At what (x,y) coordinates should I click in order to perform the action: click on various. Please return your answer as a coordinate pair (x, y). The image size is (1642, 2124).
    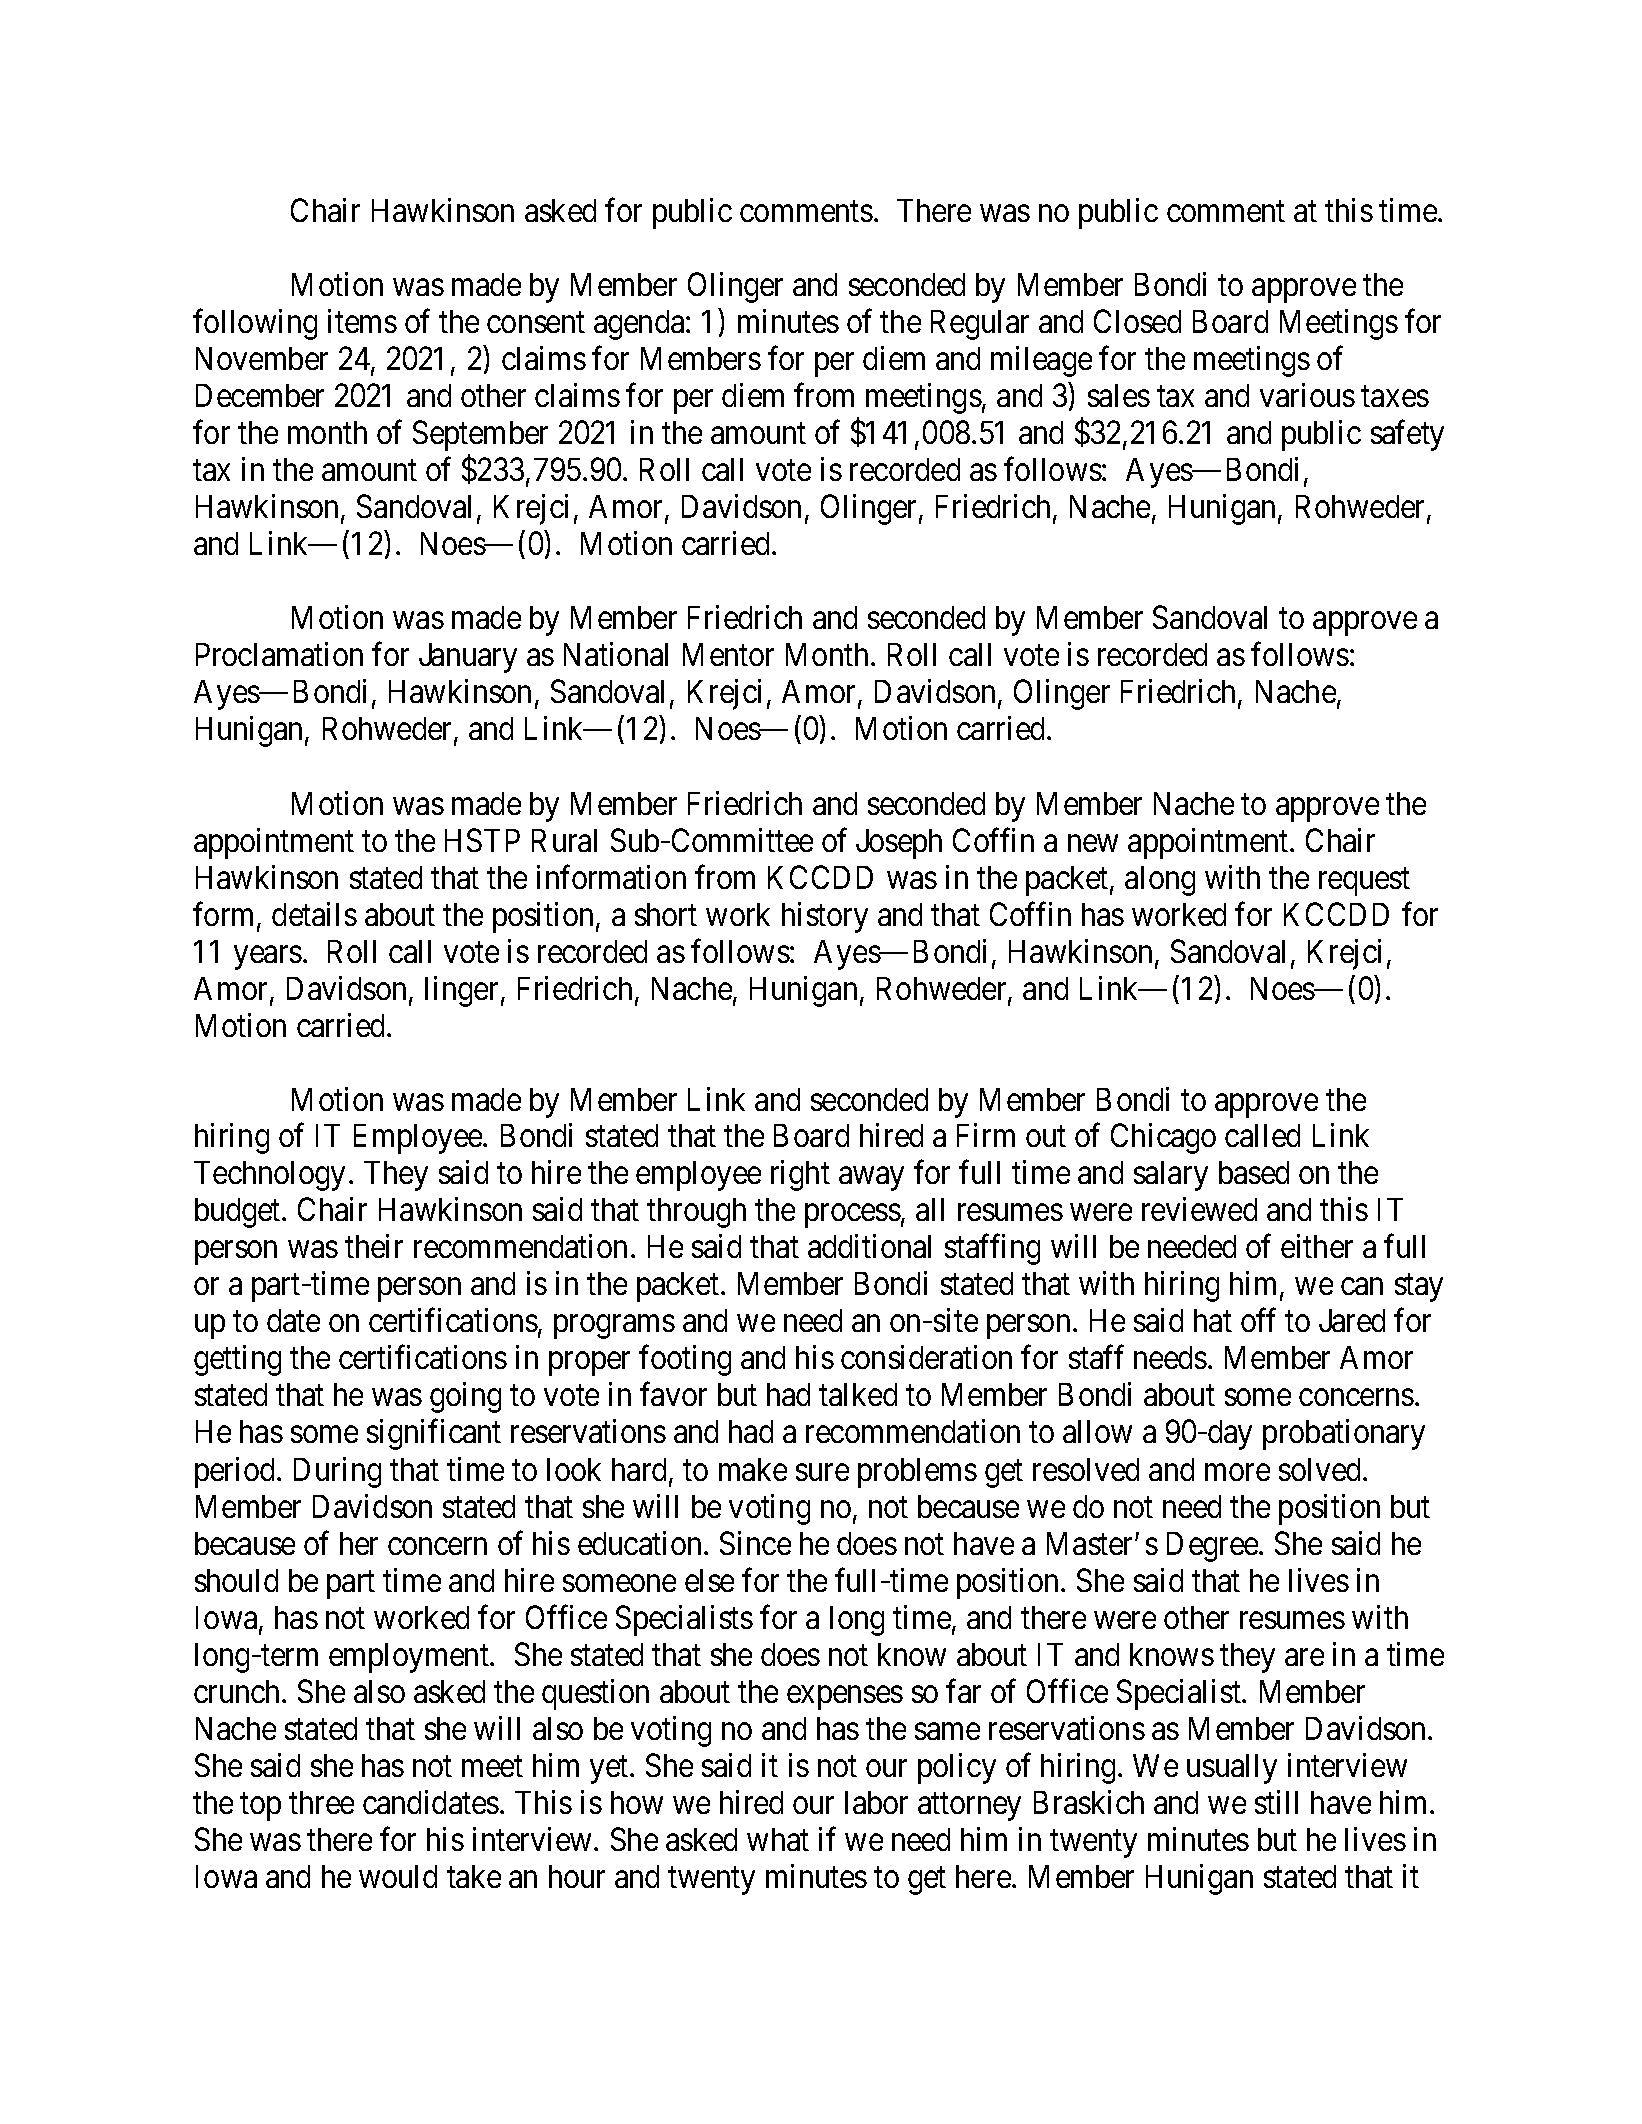
    Looking at the image, I should click on (1307, 395).
